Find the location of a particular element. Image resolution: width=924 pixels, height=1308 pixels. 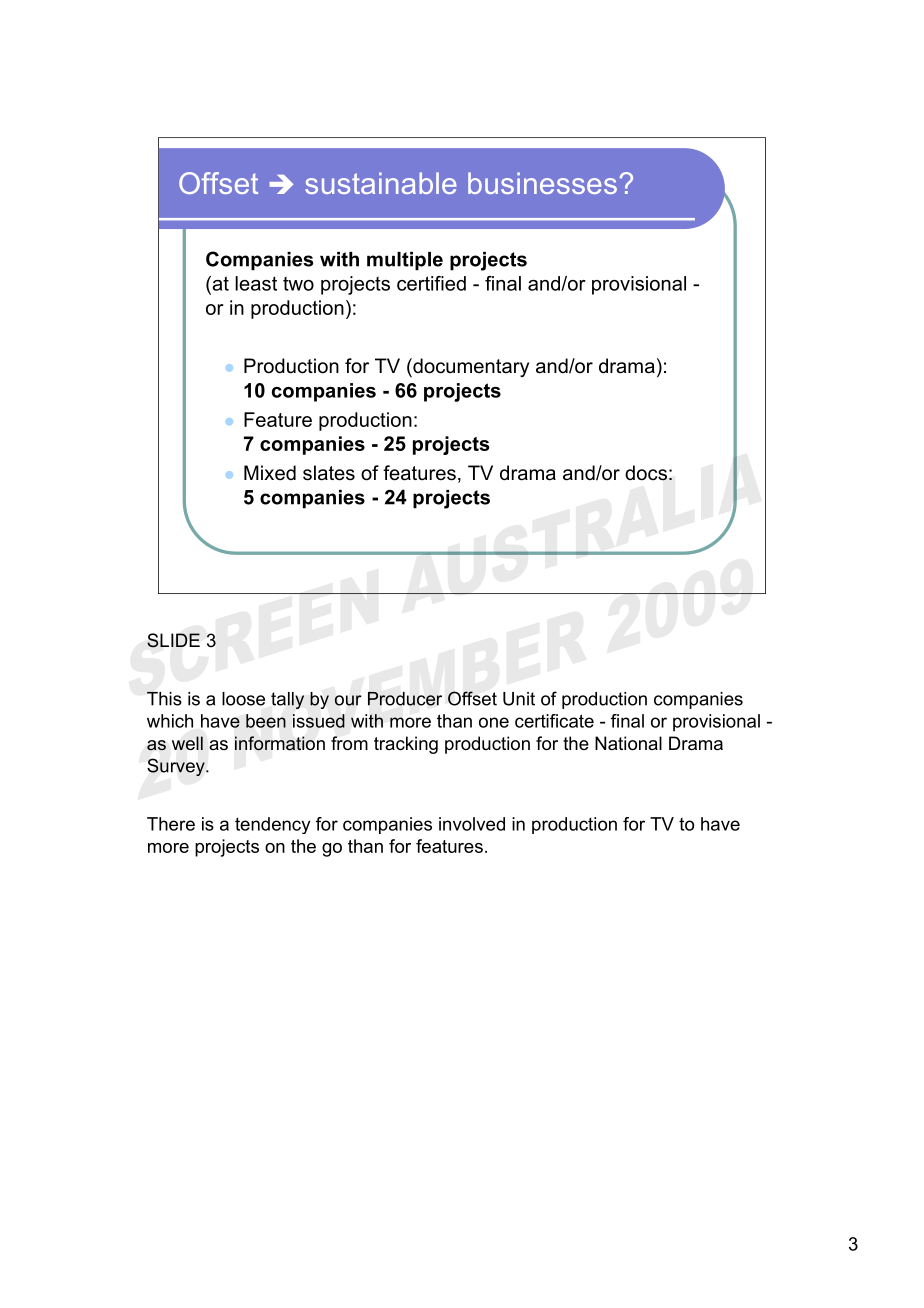

Producer is located at coordinates (405, 699).
